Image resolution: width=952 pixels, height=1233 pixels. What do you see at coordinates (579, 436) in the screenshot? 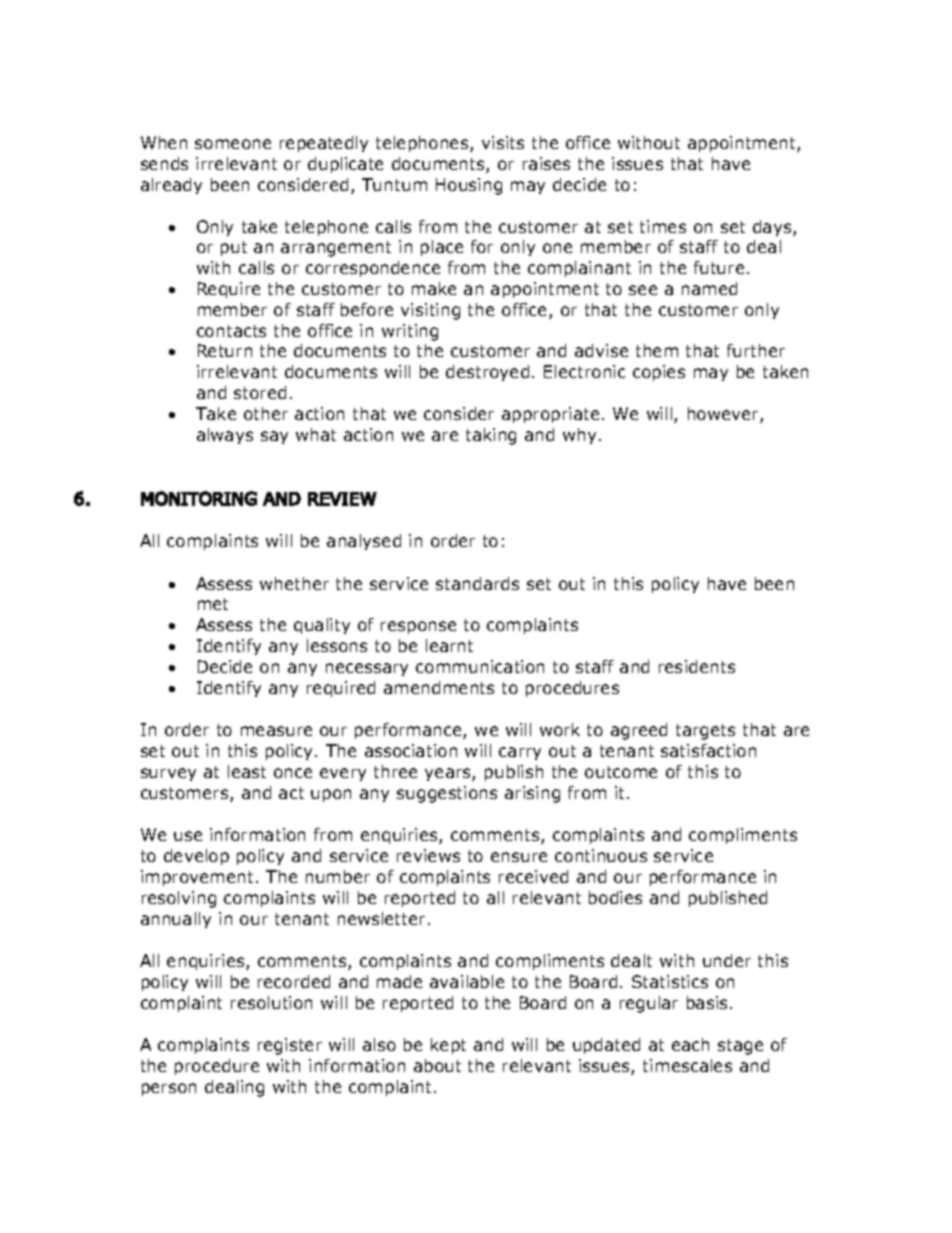
I see `why` at bounding box center [579, 436].
